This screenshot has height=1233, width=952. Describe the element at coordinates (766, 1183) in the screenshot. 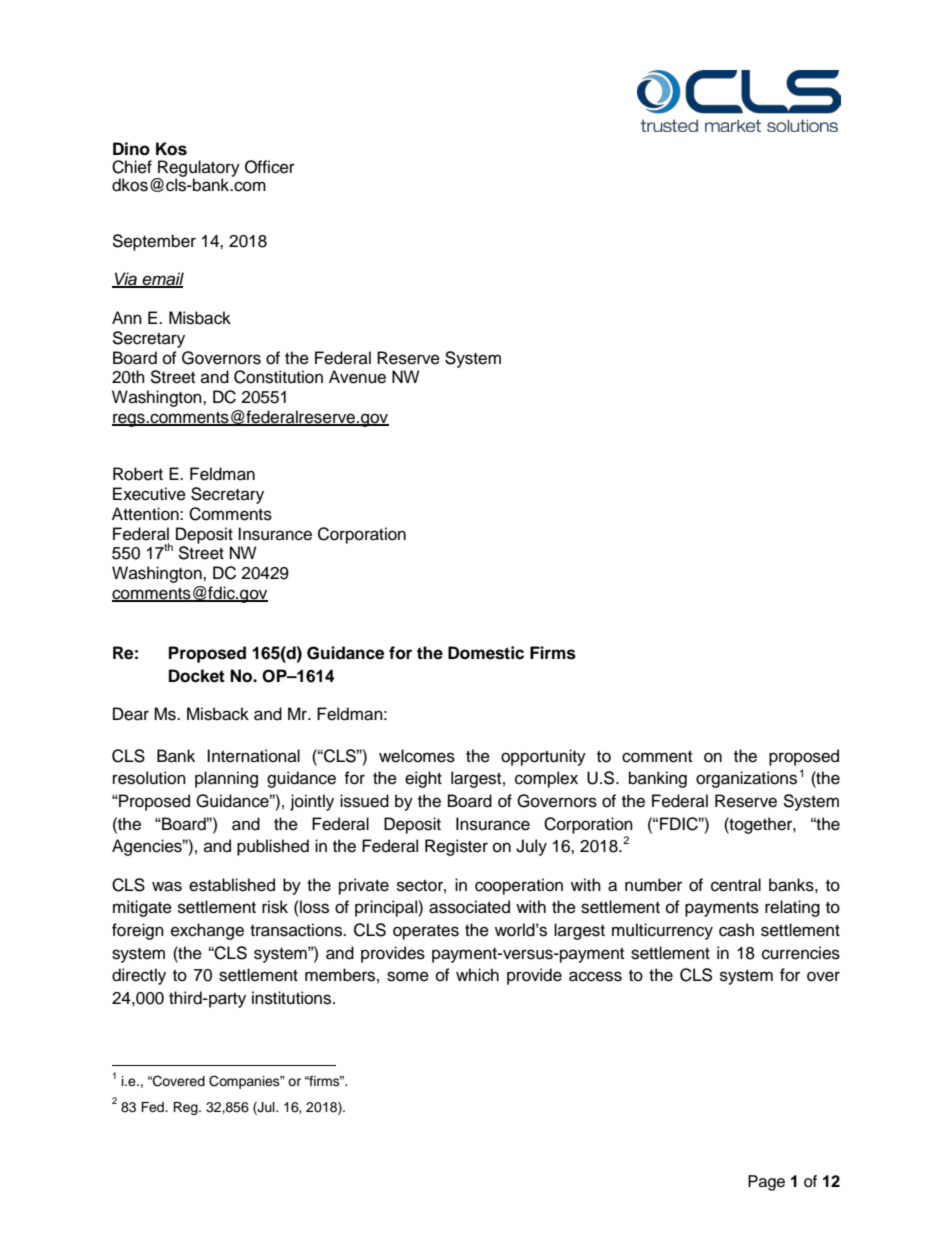

I see `Page` at that location.
